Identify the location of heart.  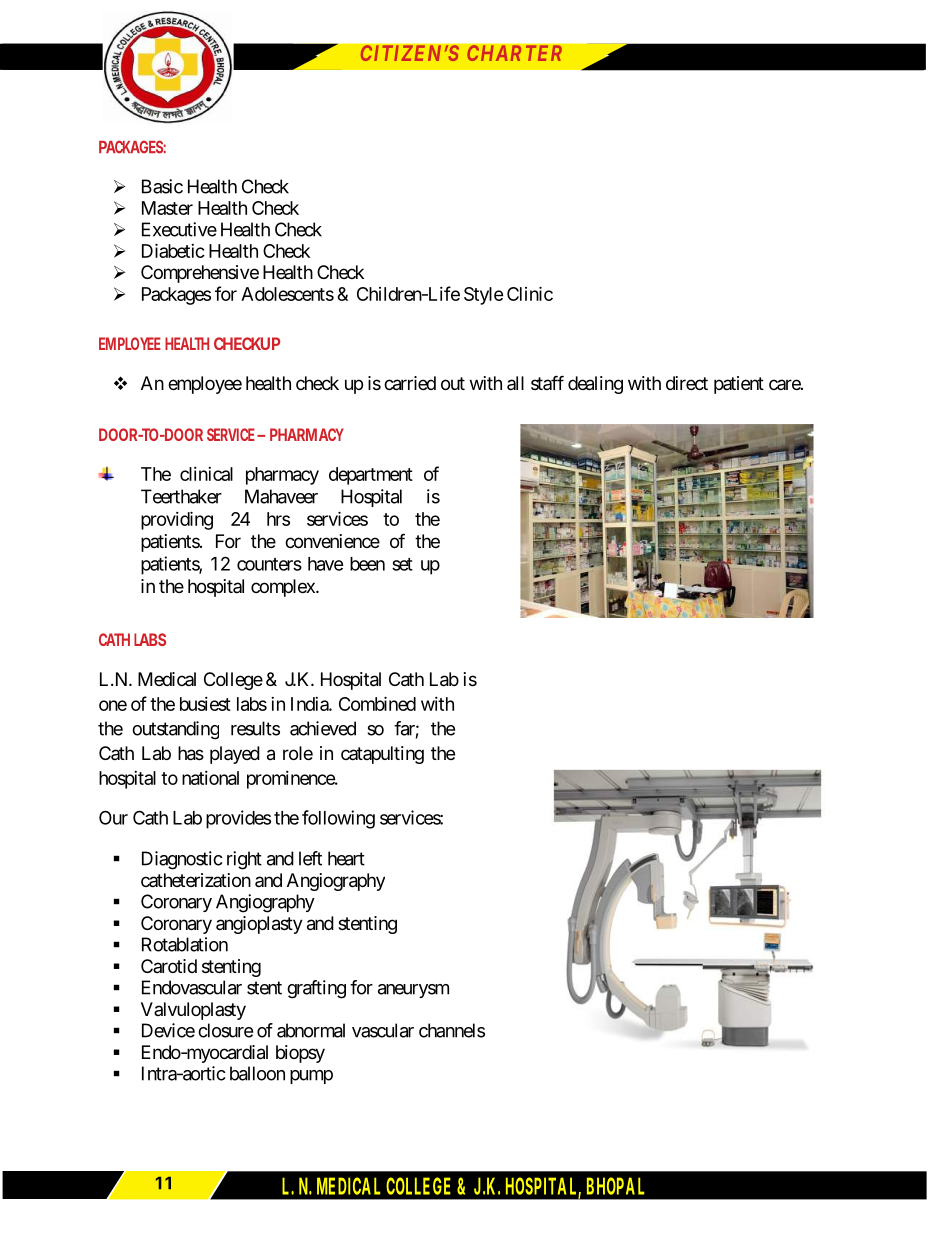
(346, 858).
